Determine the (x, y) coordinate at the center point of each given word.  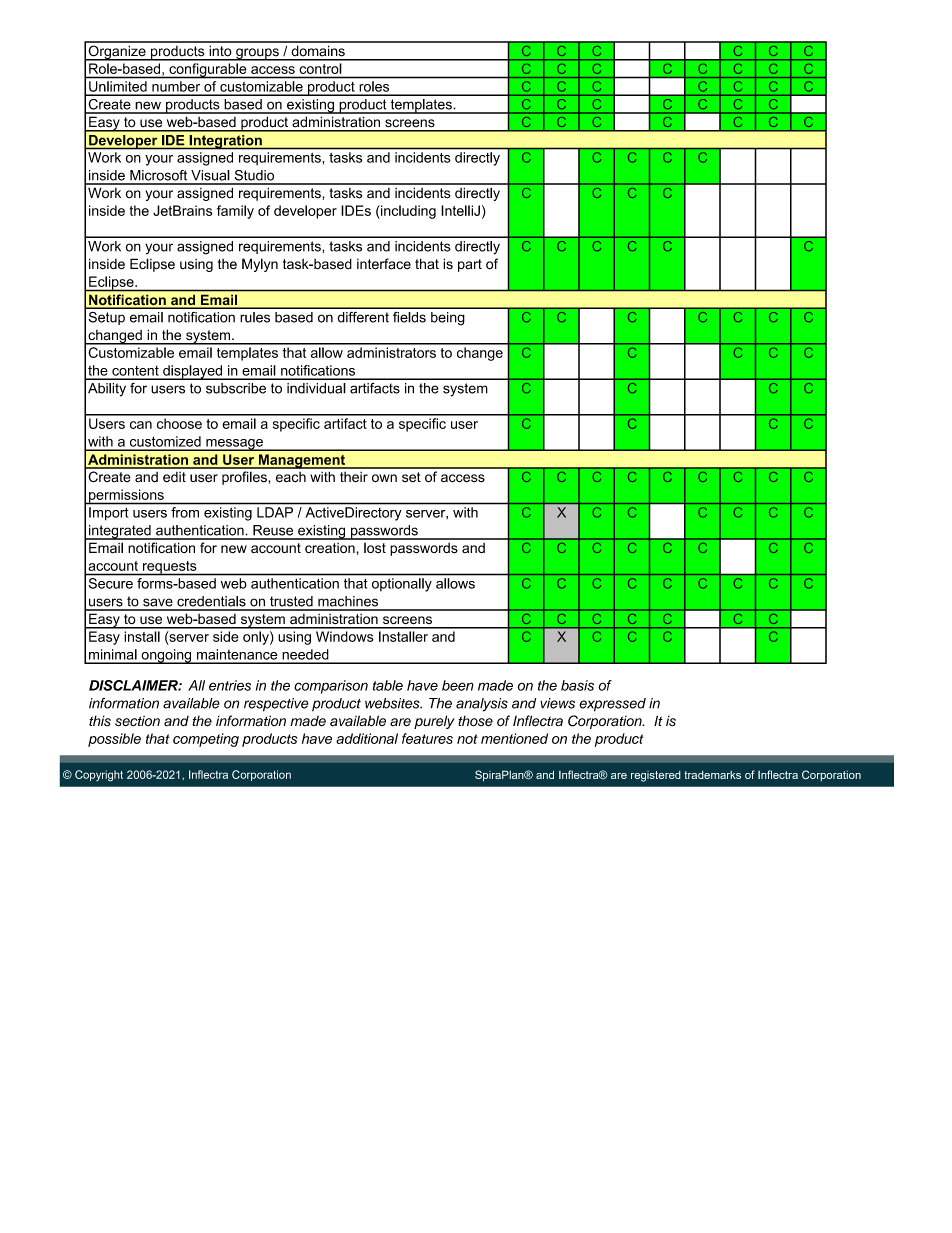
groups (257, 54)
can (141, 425)
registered (656, 776)
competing (206, 740)
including (407, 212)
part (470, 265)
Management (301, 461)
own (384, 478)
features (427, 738)
